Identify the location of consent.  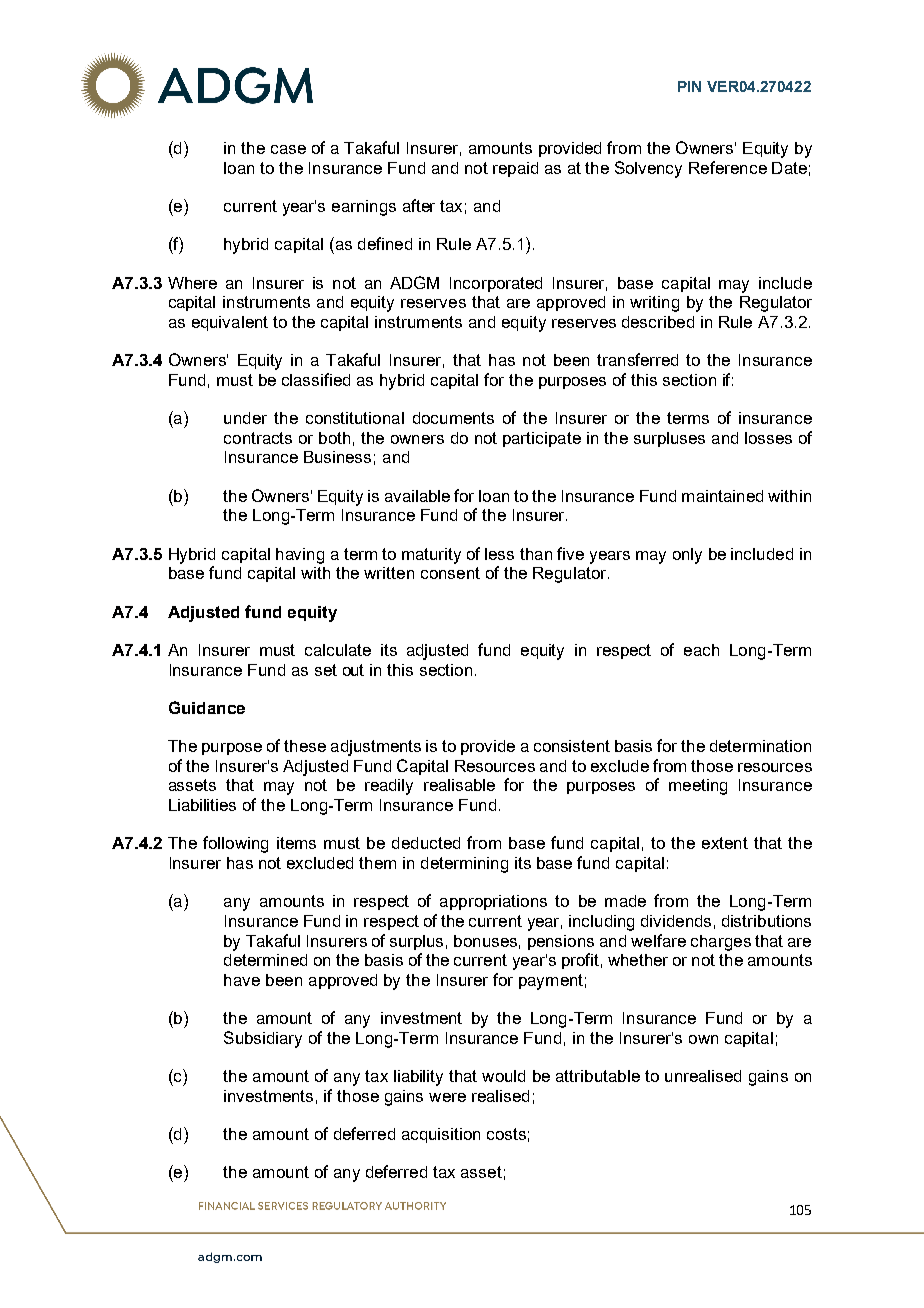
(450, 573).
